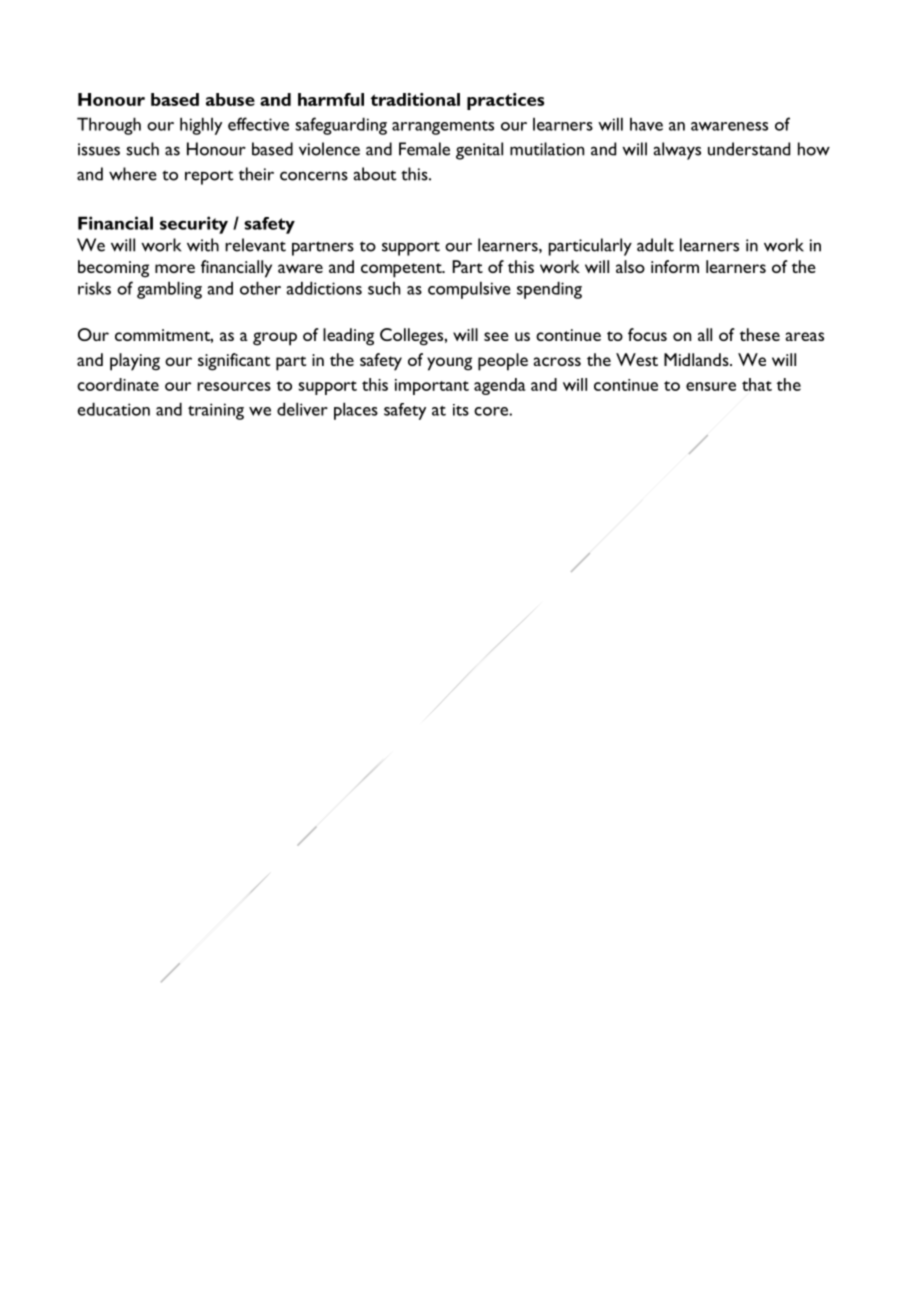 The image size is (924, 1307). Describe the element at coordinates (415, 99) in the document. I see `traditional` at that location.
